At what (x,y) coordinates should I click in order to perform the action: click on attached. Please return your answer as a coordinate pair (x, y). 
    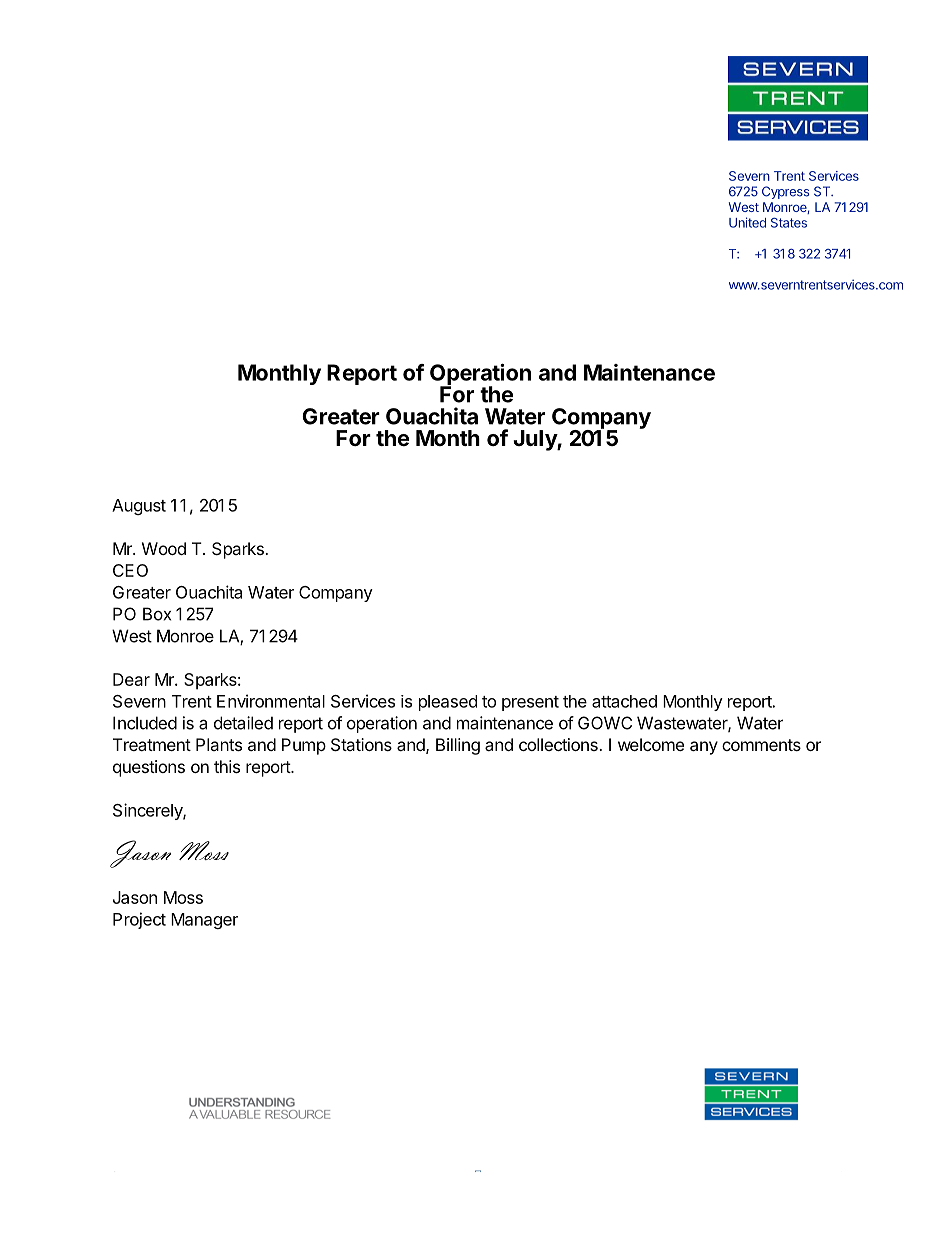
    Looking at the image, I should click on (624, 701).
